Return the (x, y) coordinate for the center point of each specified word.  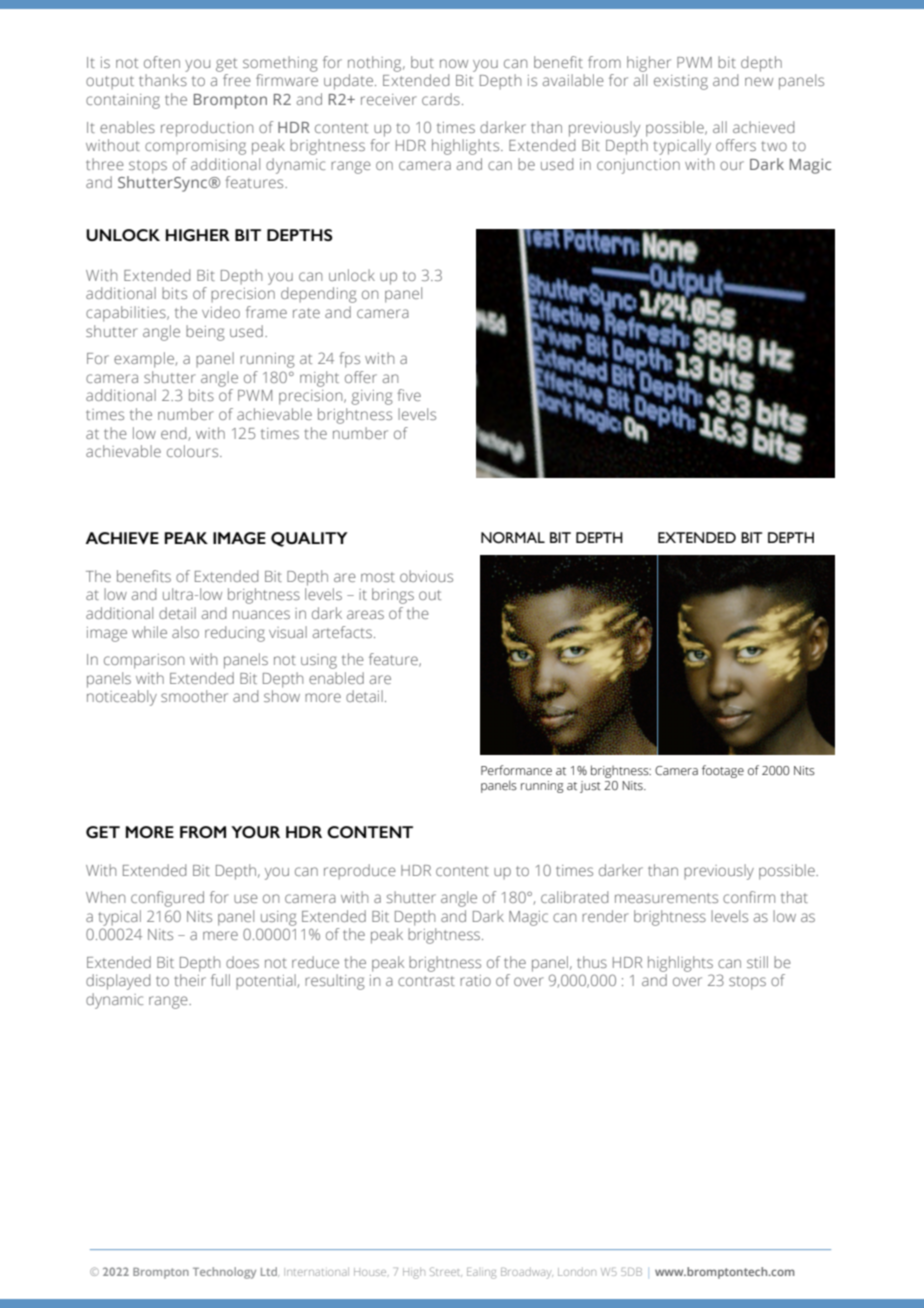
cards (441, 99)
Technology (224, 1273)
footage (723, 771)
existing (681, 82)
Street (446, 1272)
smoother (194, 696)
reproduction (207, 129)
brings (393, 596)
